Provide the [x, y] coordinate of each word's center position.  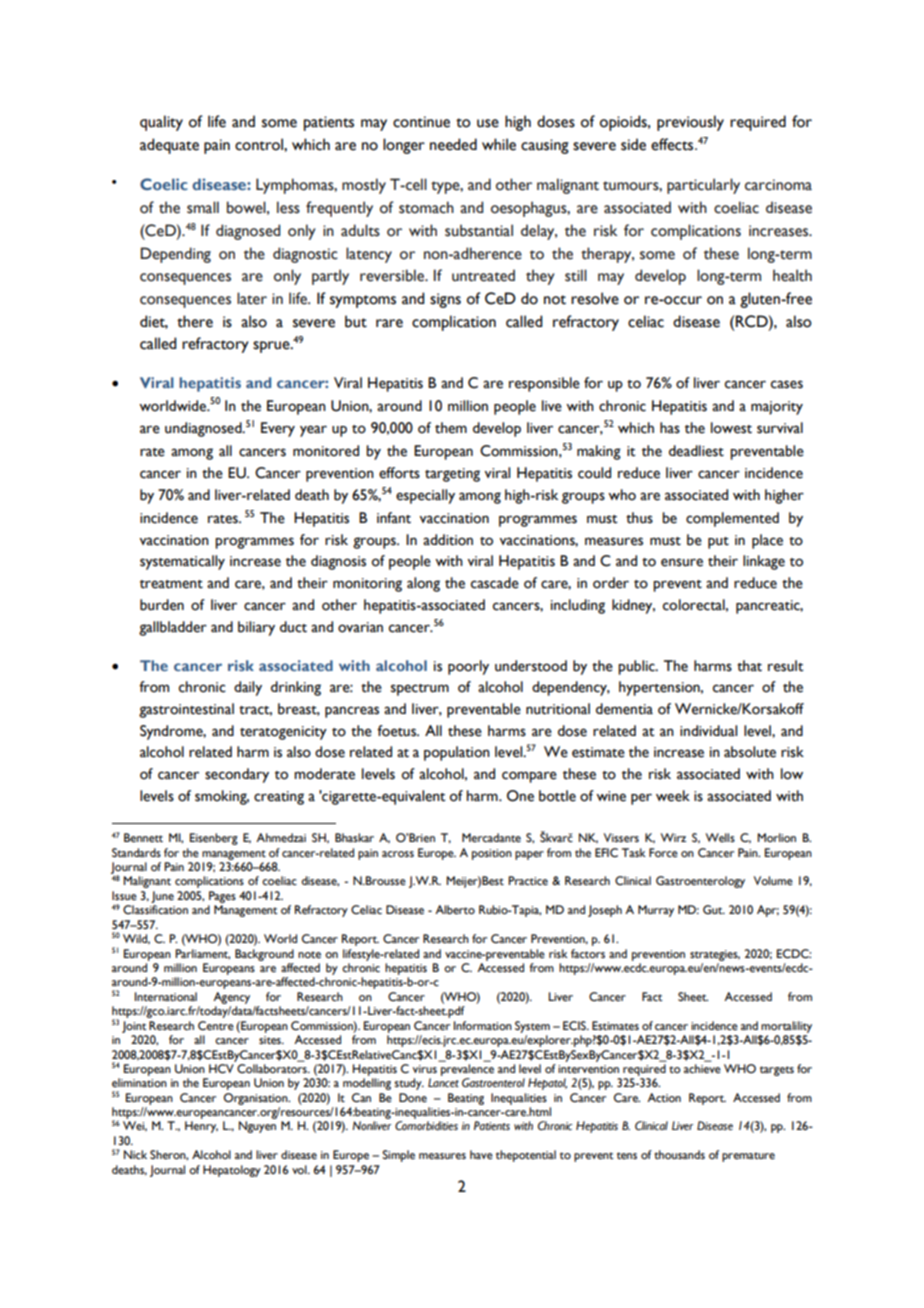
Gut [714, 909]
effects [673, 144]
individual [708, 731]
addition [448, 540]
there [195, 321]
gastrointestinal [186, 710]
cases [787, 384]
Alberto [455, 910]
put [718, 543]
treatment [171, 584]
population [457, 753]
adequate [169, 146]
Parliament [202, 954]
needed [453, 144]
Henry [201, 1127]
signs [445, 300]
